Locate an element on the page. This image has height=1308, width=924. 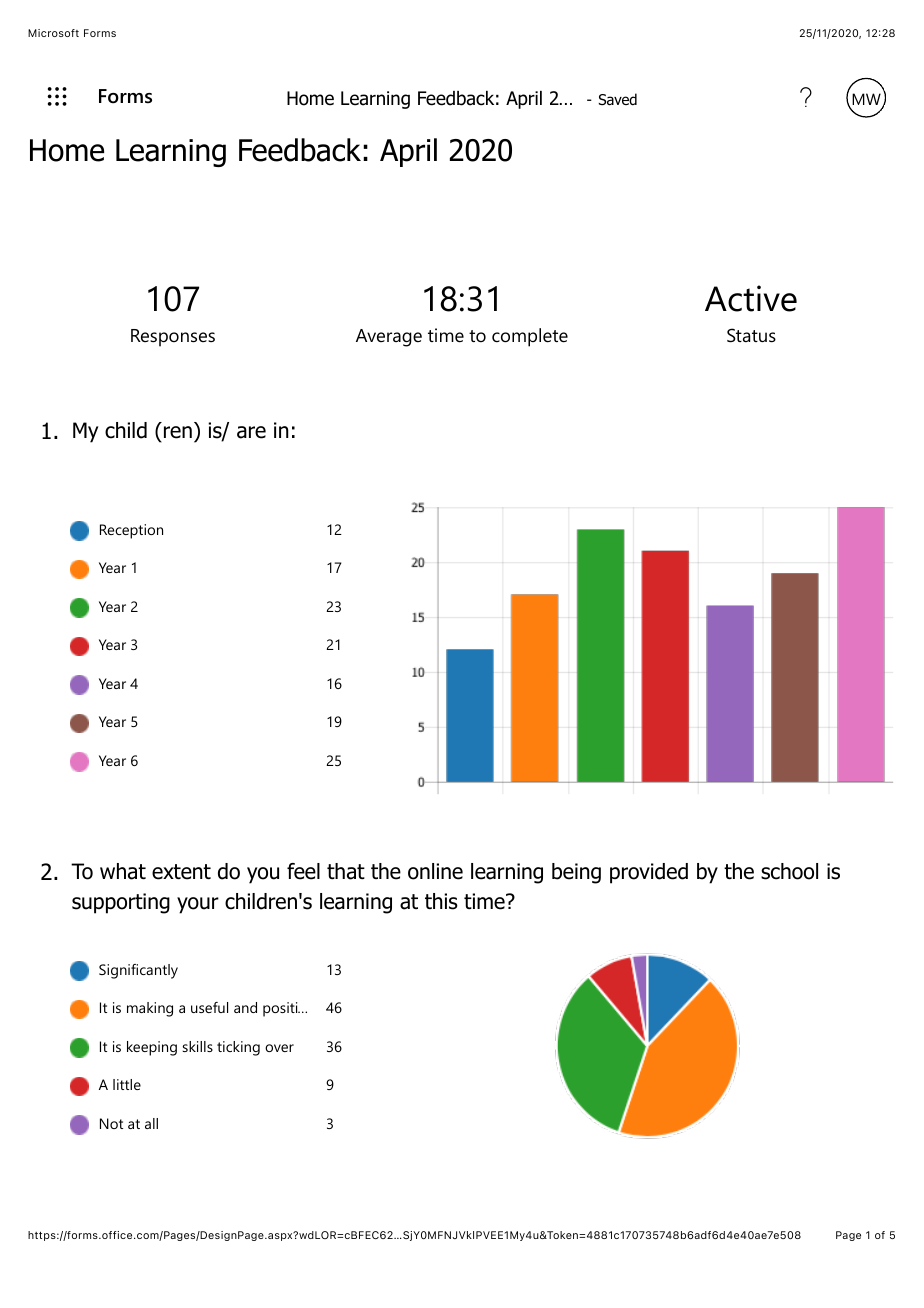
provided is located at coordinates (649, 873).
